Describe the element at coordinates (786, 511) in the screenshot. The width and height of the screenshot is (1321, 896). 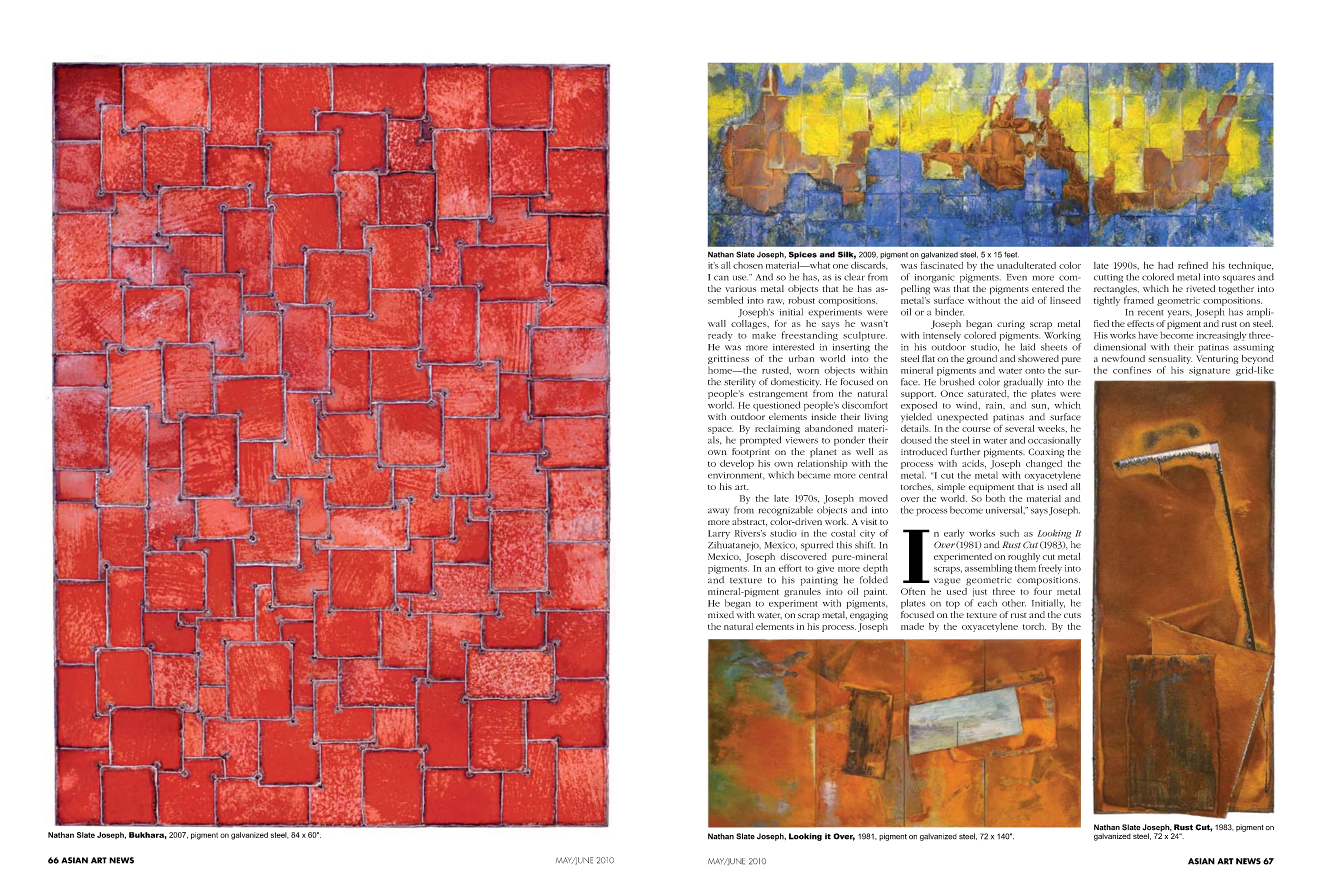
I see `recognizable` at that location.
